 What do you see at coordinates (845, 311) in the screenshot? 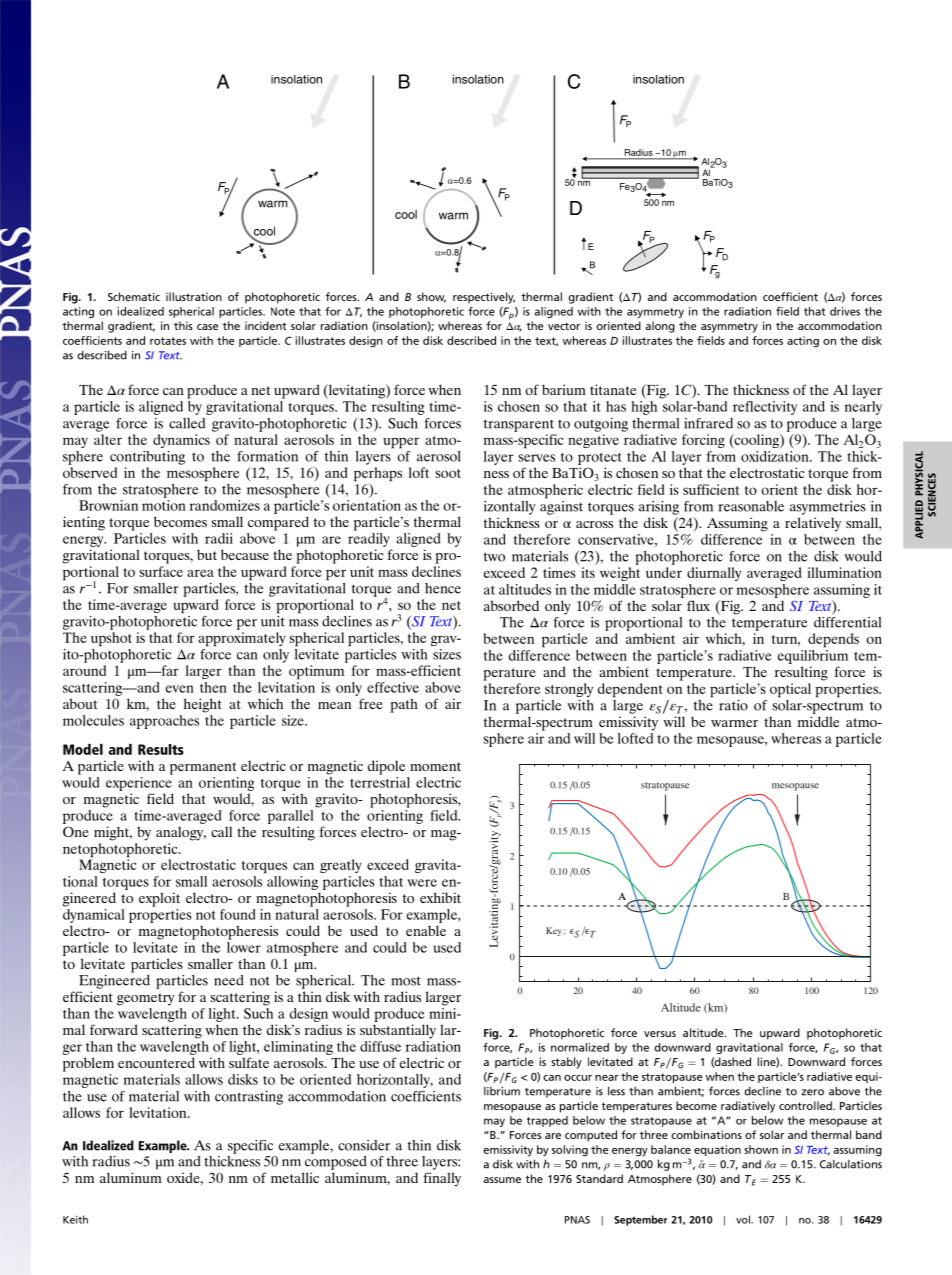
I see `drives` at bounding box center [845, 311].
